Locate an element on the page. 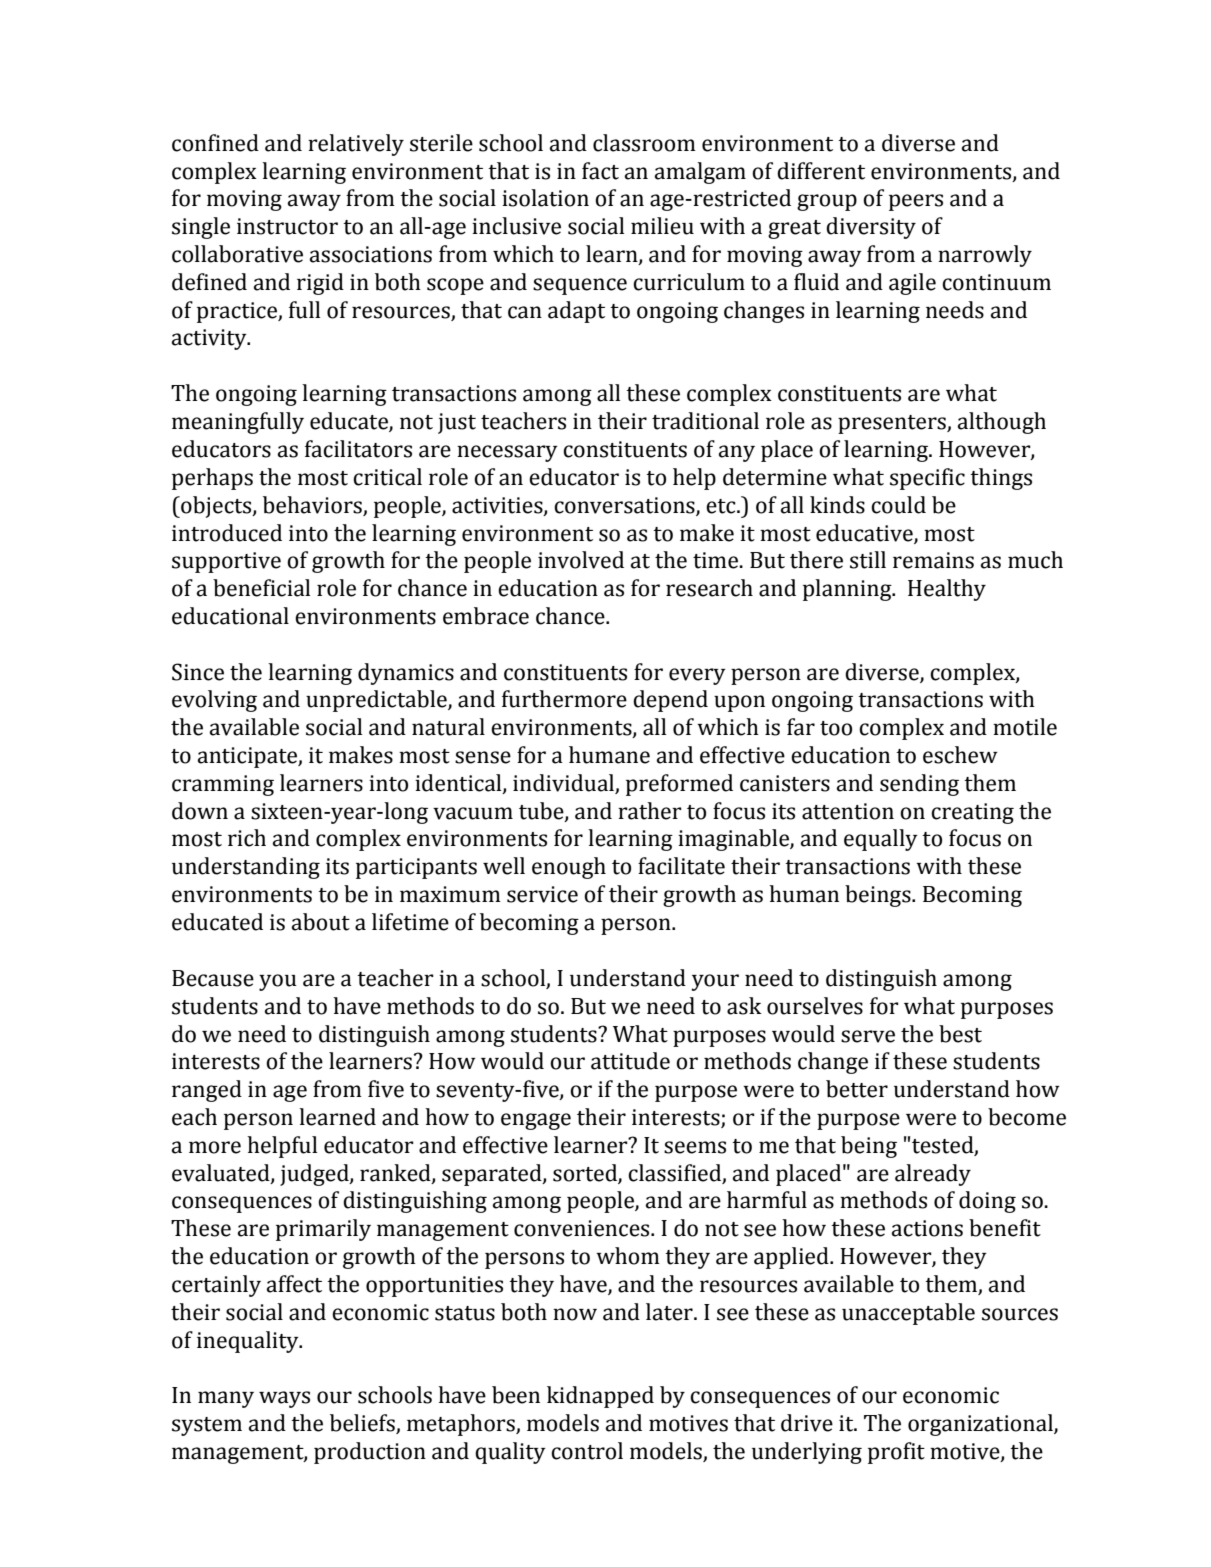 The height and width of the page is (1567, 1211). attitude is located at coordinates (630, 1061).
